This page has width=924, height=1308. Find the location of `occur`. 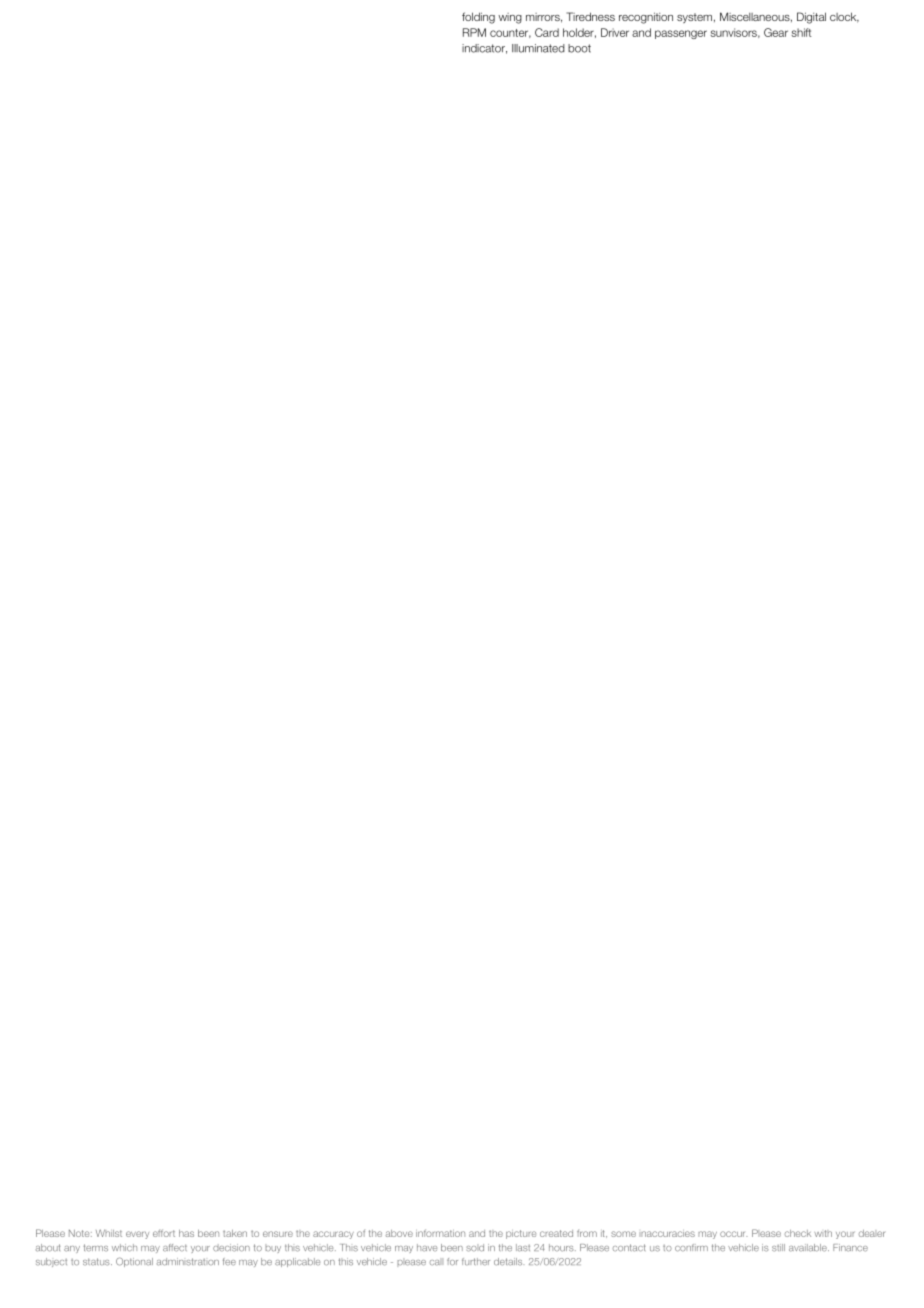

occur is located at coordinates (734, 1234).
